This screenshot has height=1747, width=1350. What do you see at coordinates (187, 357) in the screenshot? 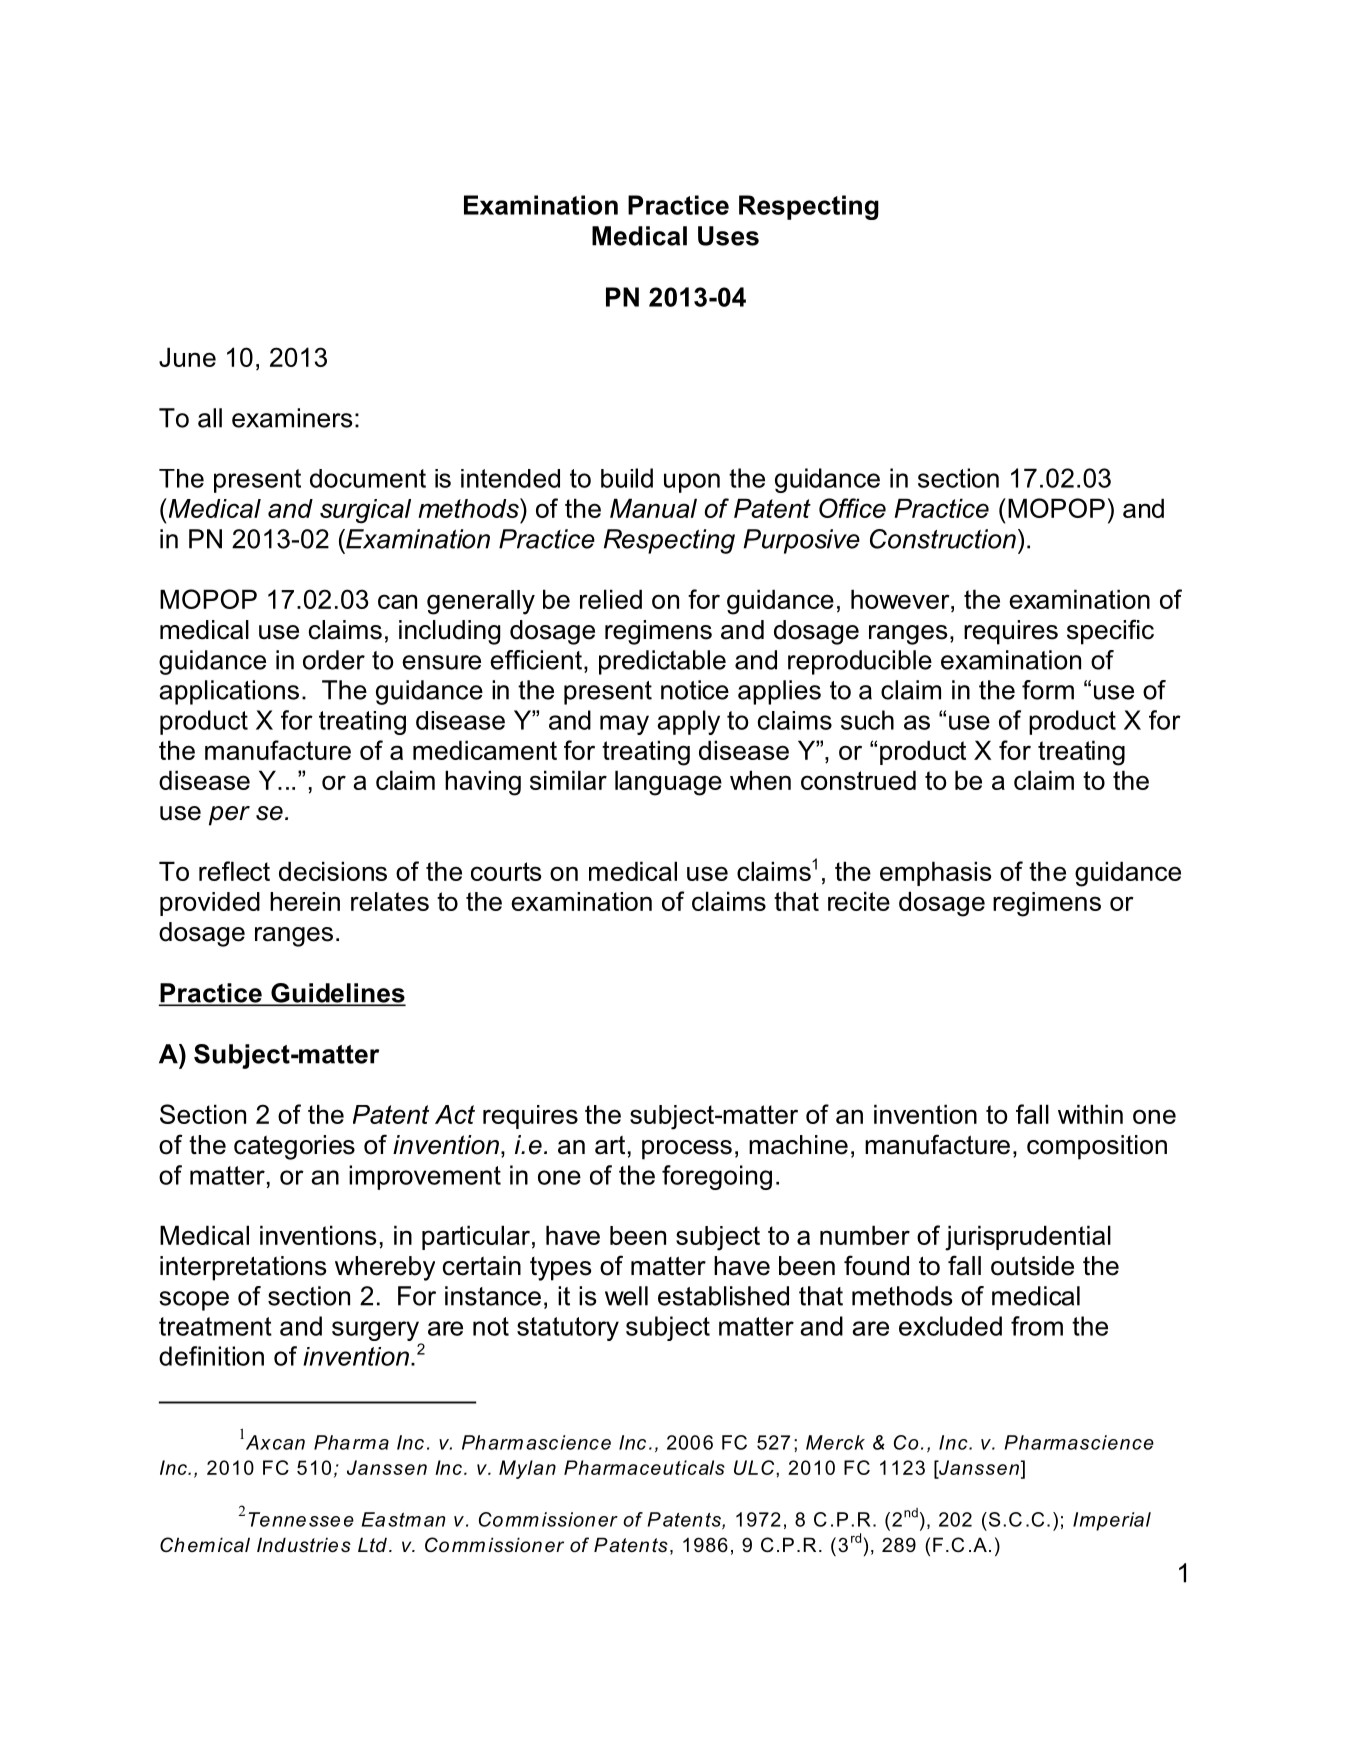
I see `June` at bounding box center [187, 357].
